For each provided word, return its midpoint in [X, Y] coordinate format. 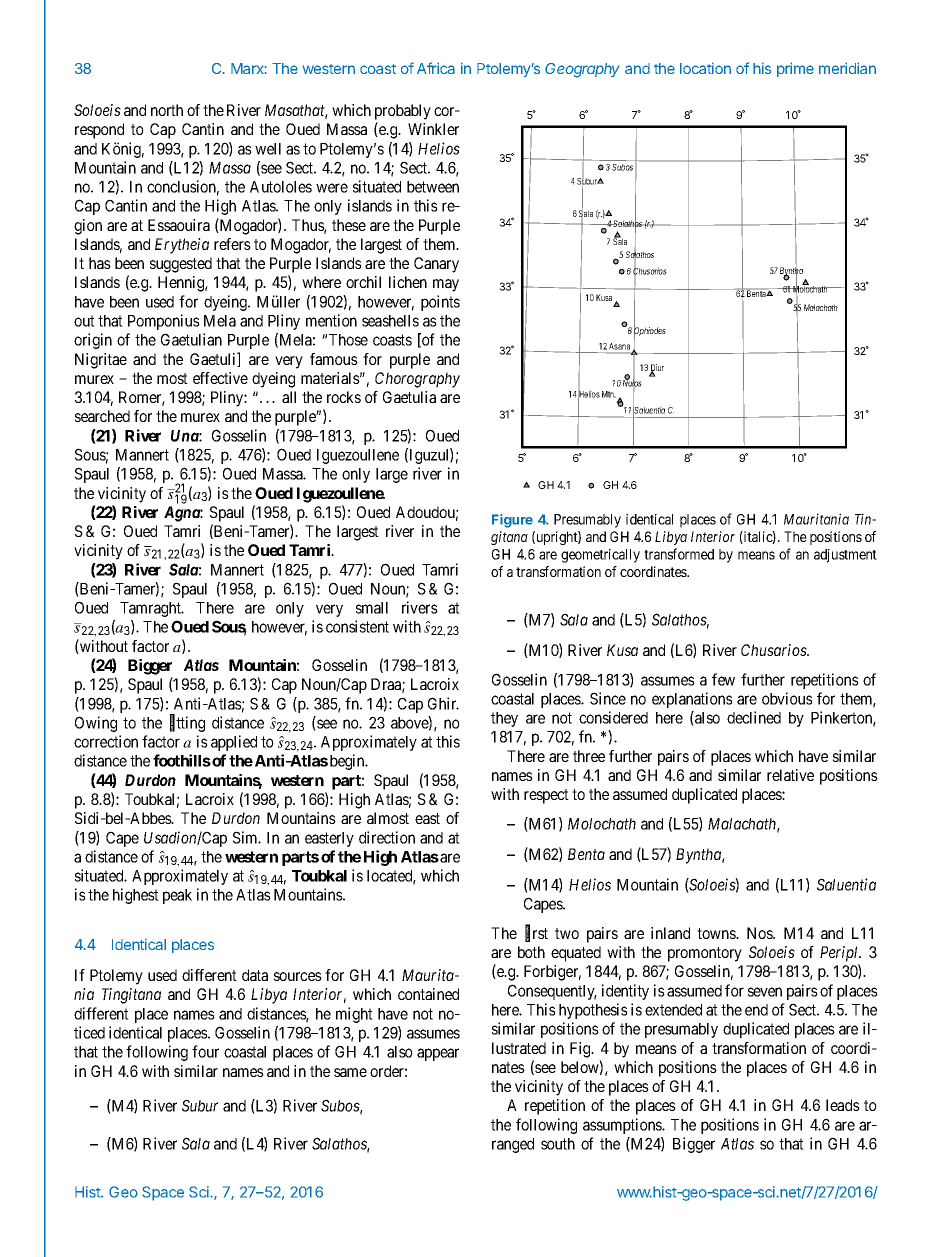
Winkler [433, 129]
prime [795, 69]
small [372, 608]
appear [438, 1054]
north [167, 110]
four [205, 1051]
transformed [679, 554]
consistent [357, 626]
